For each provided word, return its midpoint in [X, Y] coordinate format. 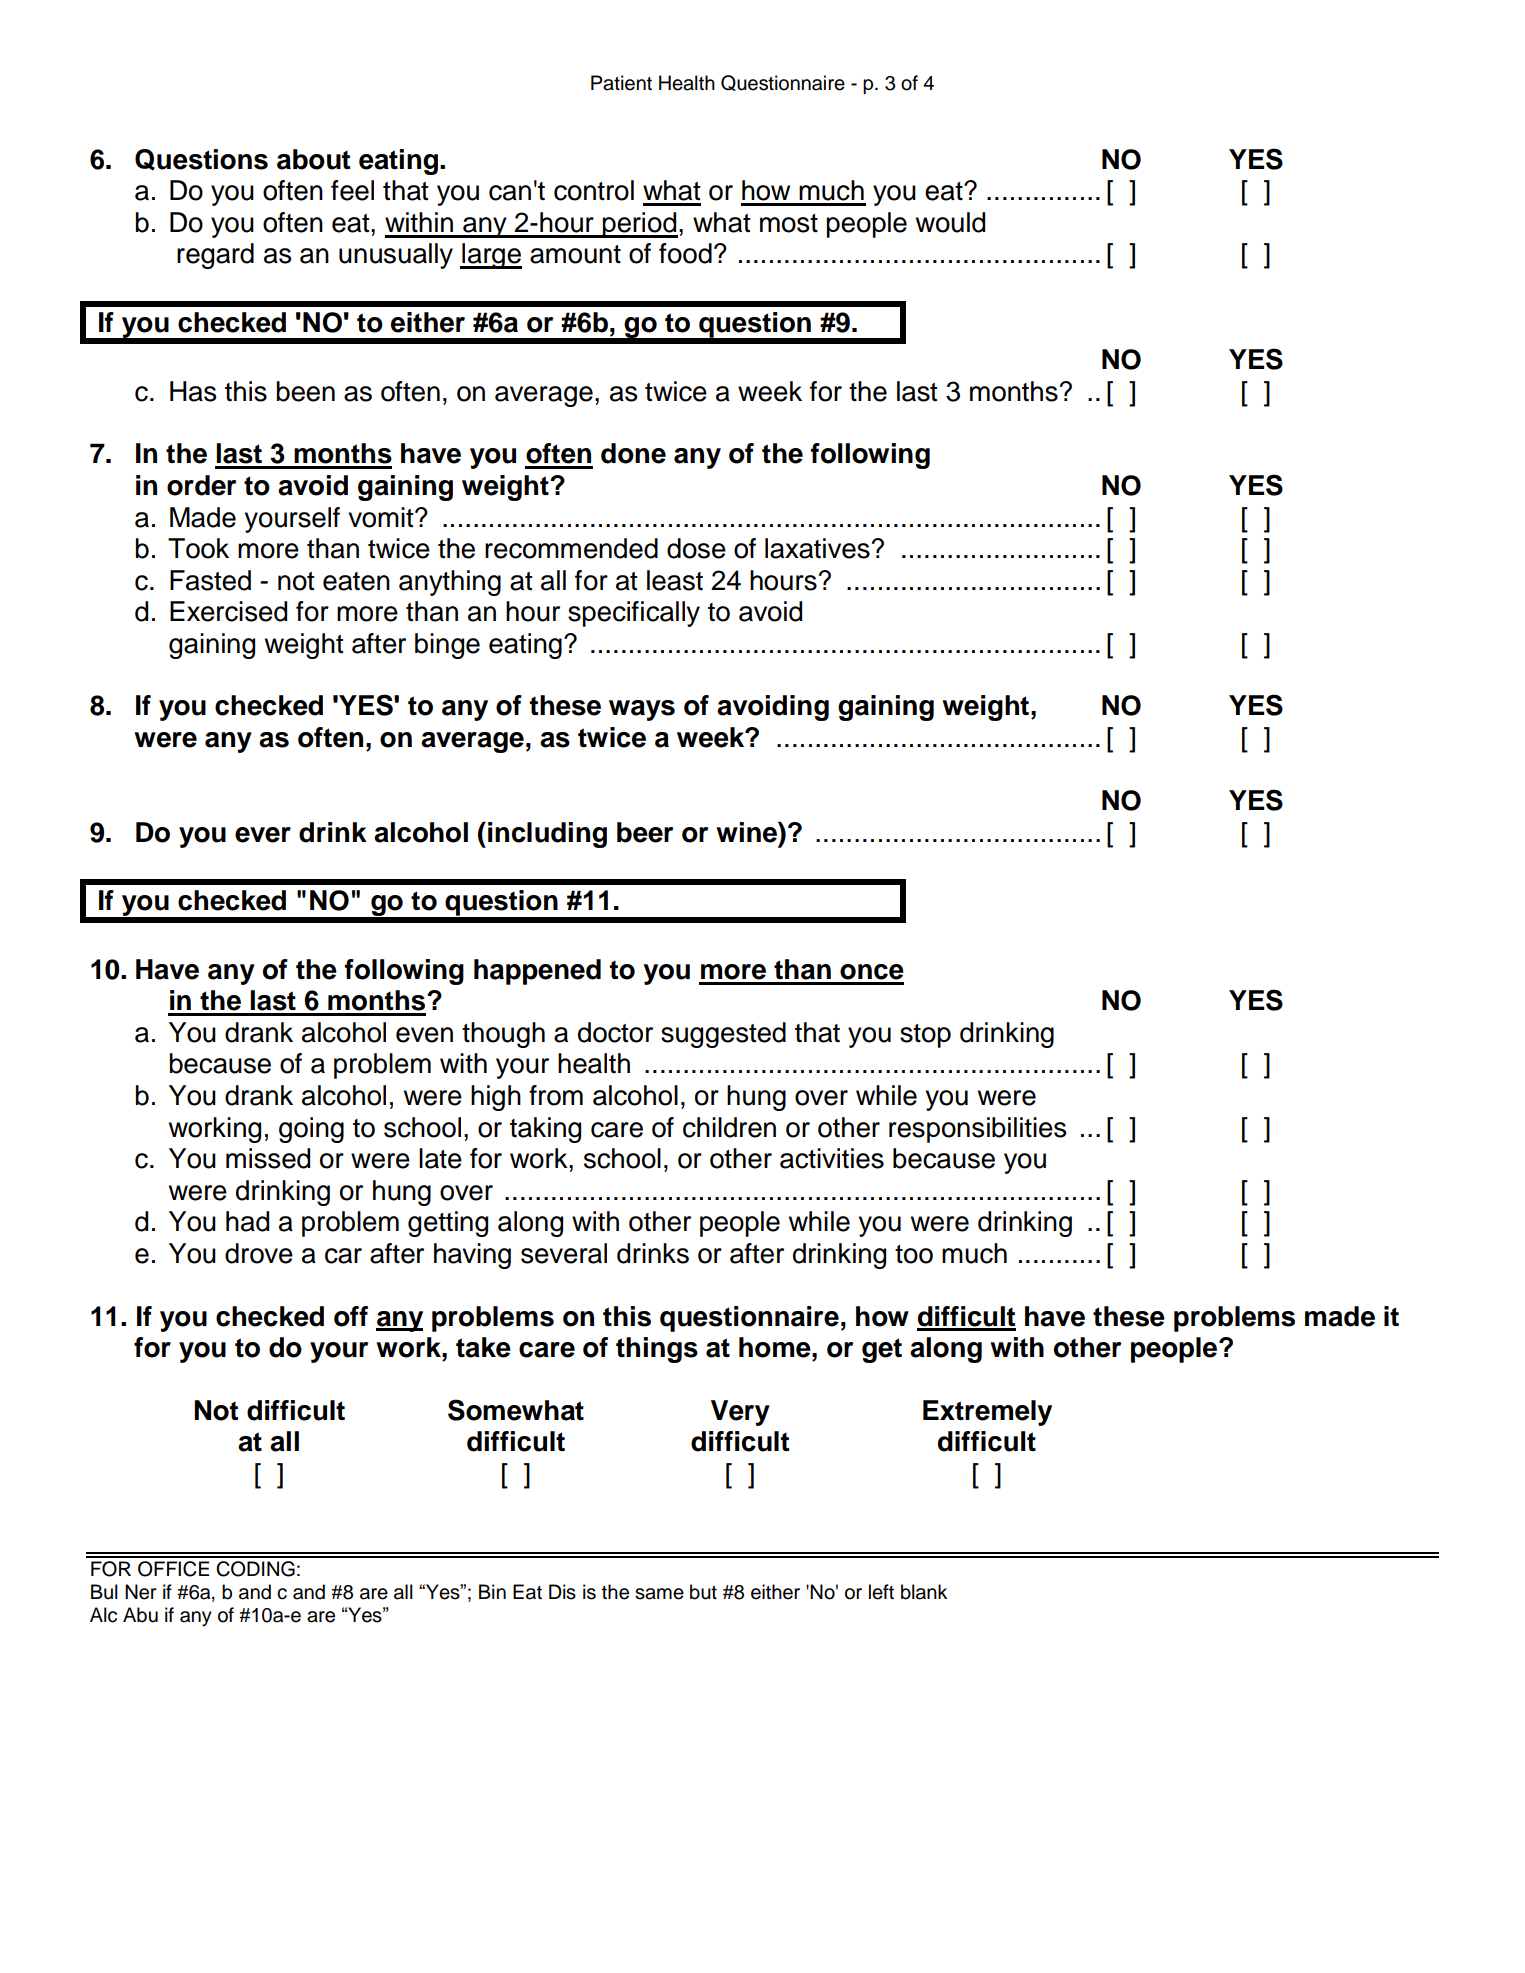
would [950, 222]
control [594, 190]
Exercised [228, 611]
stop [925, 1036]
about [313, 159]
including [547, 835]
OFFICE [173, 1569]
